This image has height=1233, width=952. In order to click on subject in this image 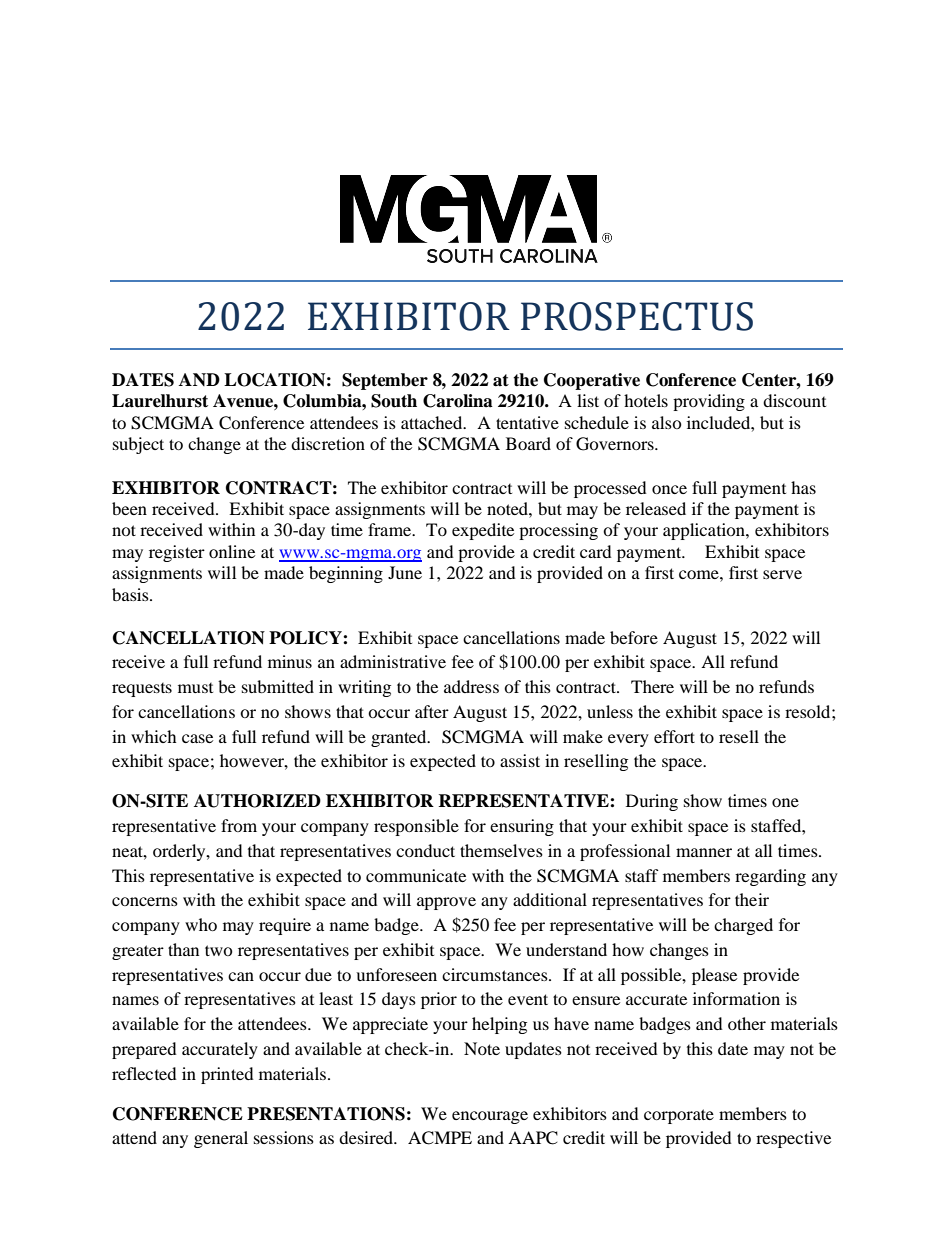, I will do `click(138, 445)`.
